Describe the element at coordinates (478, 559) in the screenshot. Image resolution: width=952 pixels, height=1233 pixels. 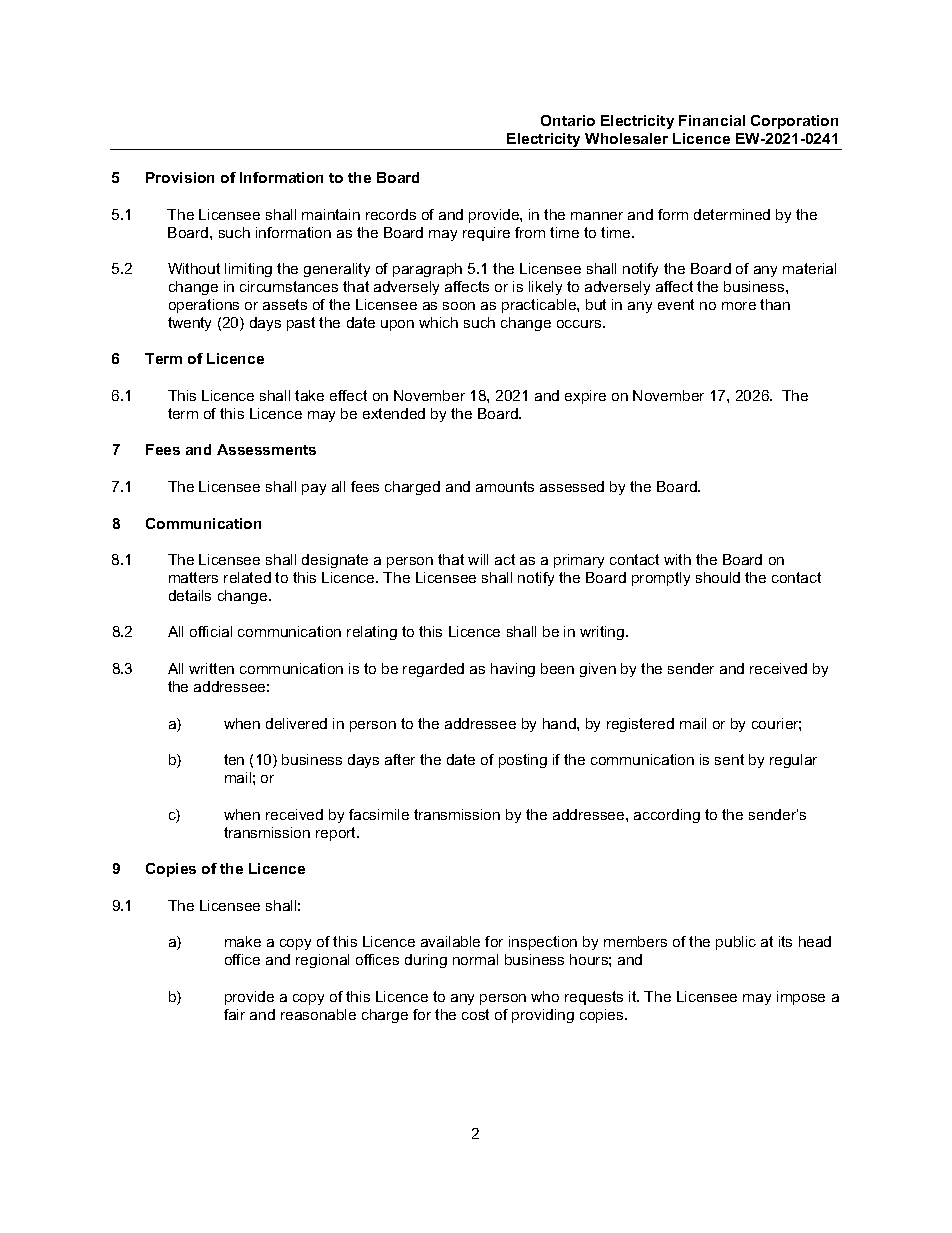
I see `will` at that location.
